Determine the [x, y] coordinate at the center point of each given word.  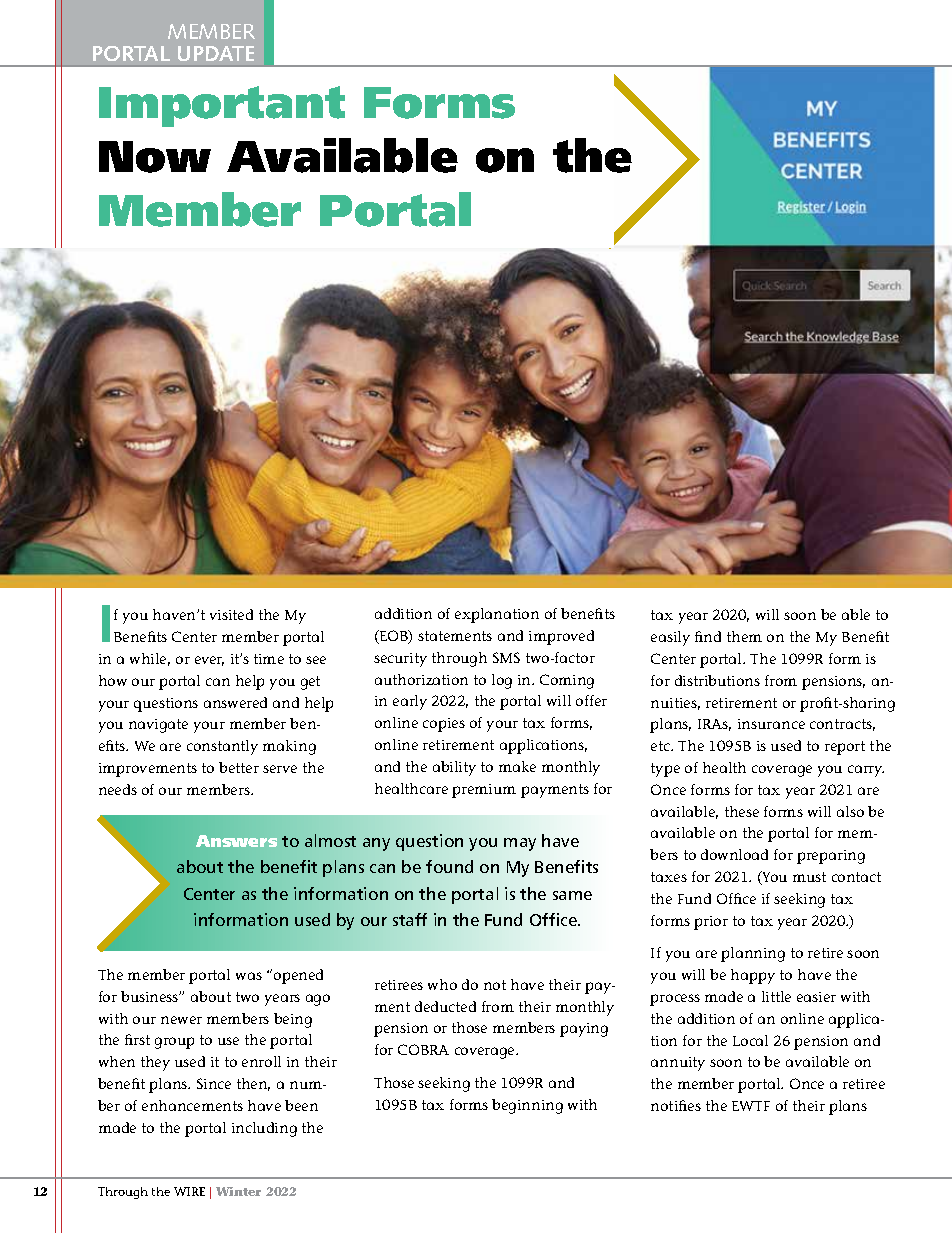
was [249, 976]
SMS [506, 657]
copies [444, 725]
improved [561, 637]
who [442, 984]
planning [753, 954]
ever [209, 661]
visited [231, 614]
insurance [771, 724]
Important [222, 106]
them [744, 636]
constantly [222, 747]
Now [155, 157]
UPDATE [216, 53]
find [708, 636]
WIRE [189, 1191]
